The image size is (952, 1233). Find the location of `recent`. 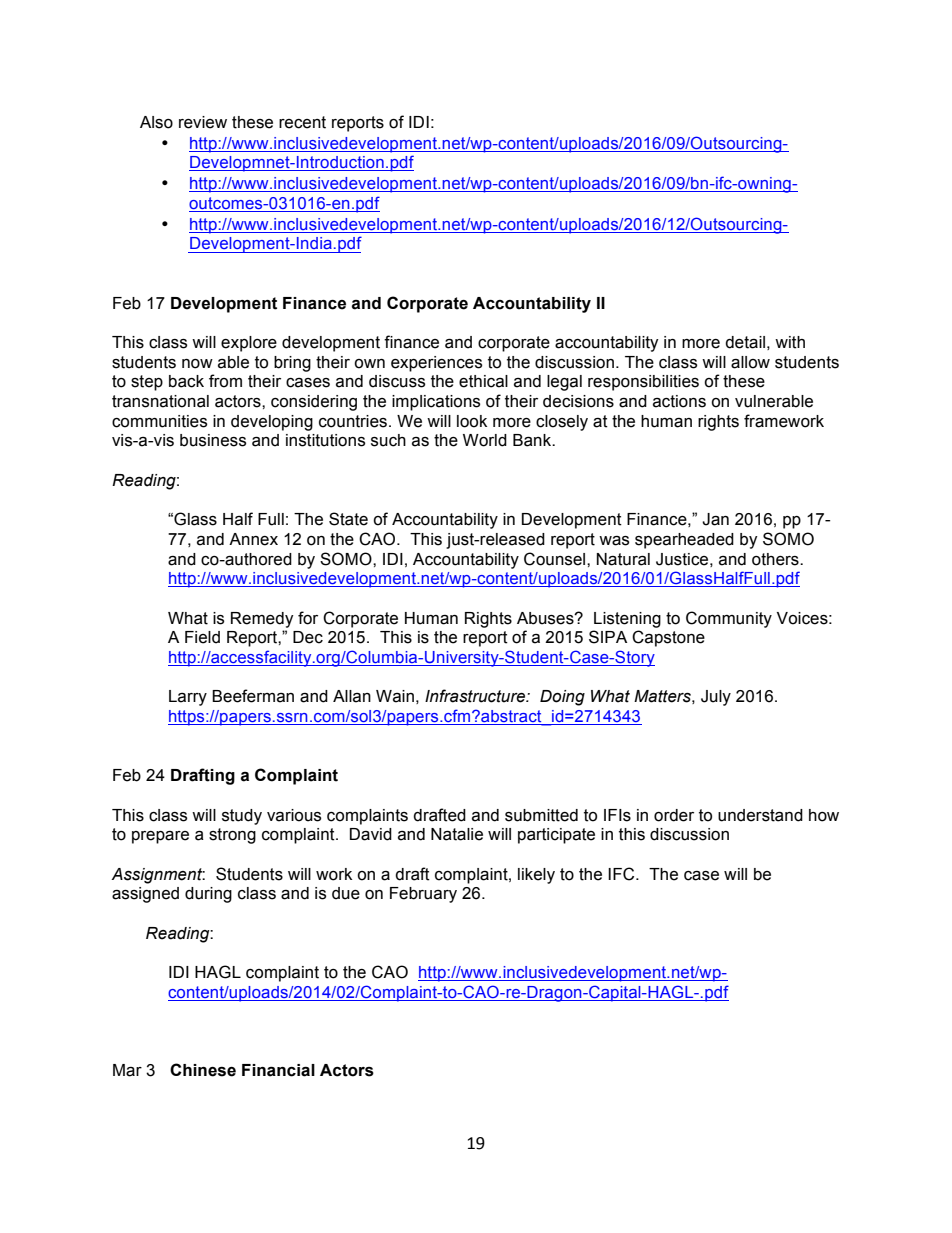

recent is located at coordinates (302, 122).
